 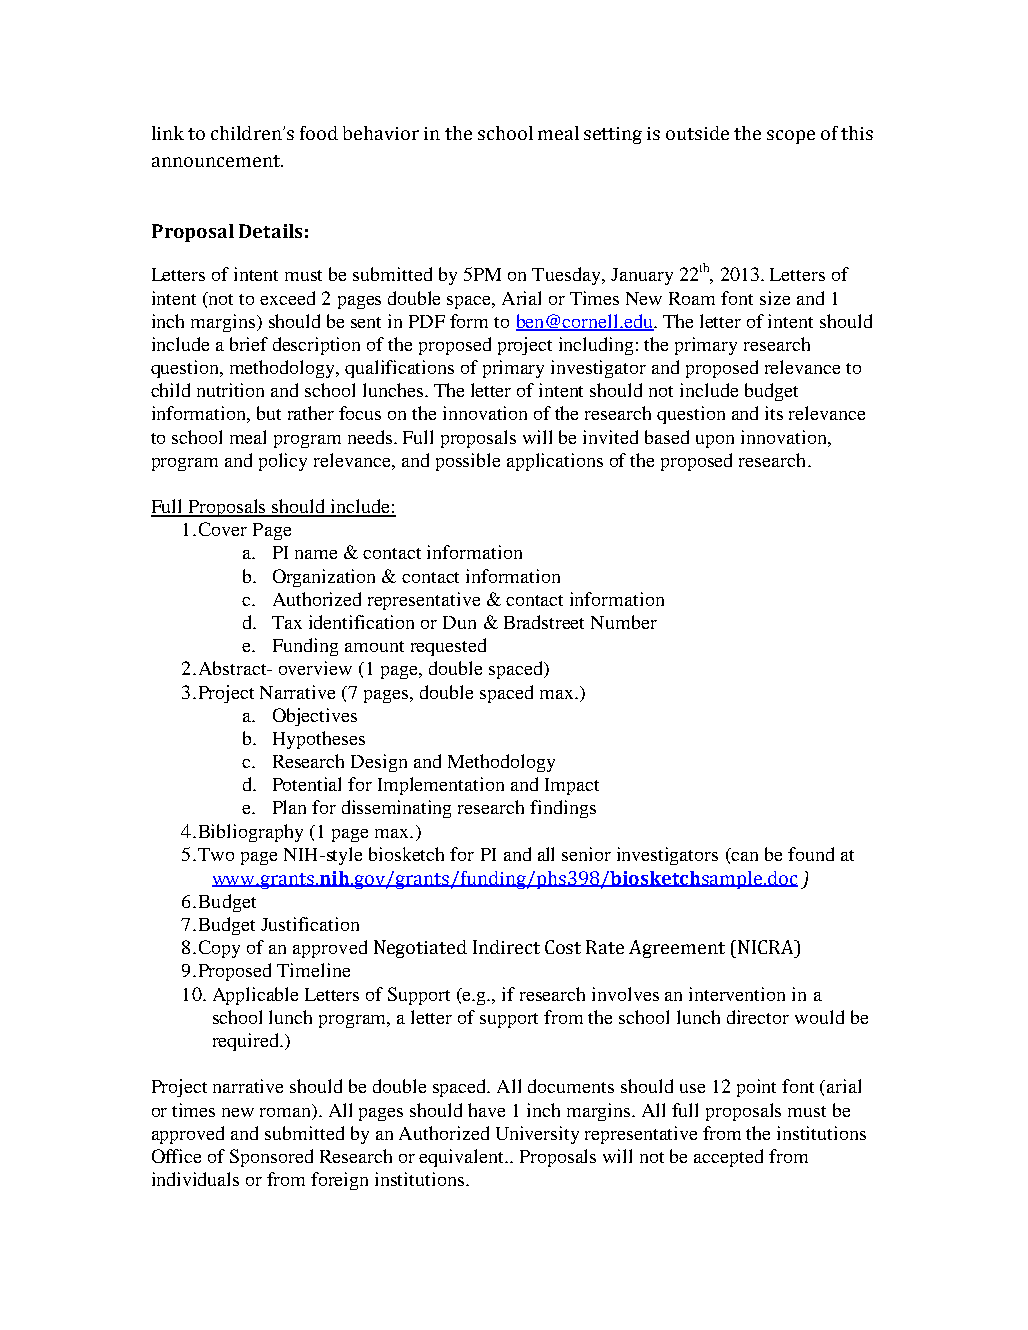 What do you see at coordinates (774, 413) in the page?
I see `its` at bounding box center [774, 413].
